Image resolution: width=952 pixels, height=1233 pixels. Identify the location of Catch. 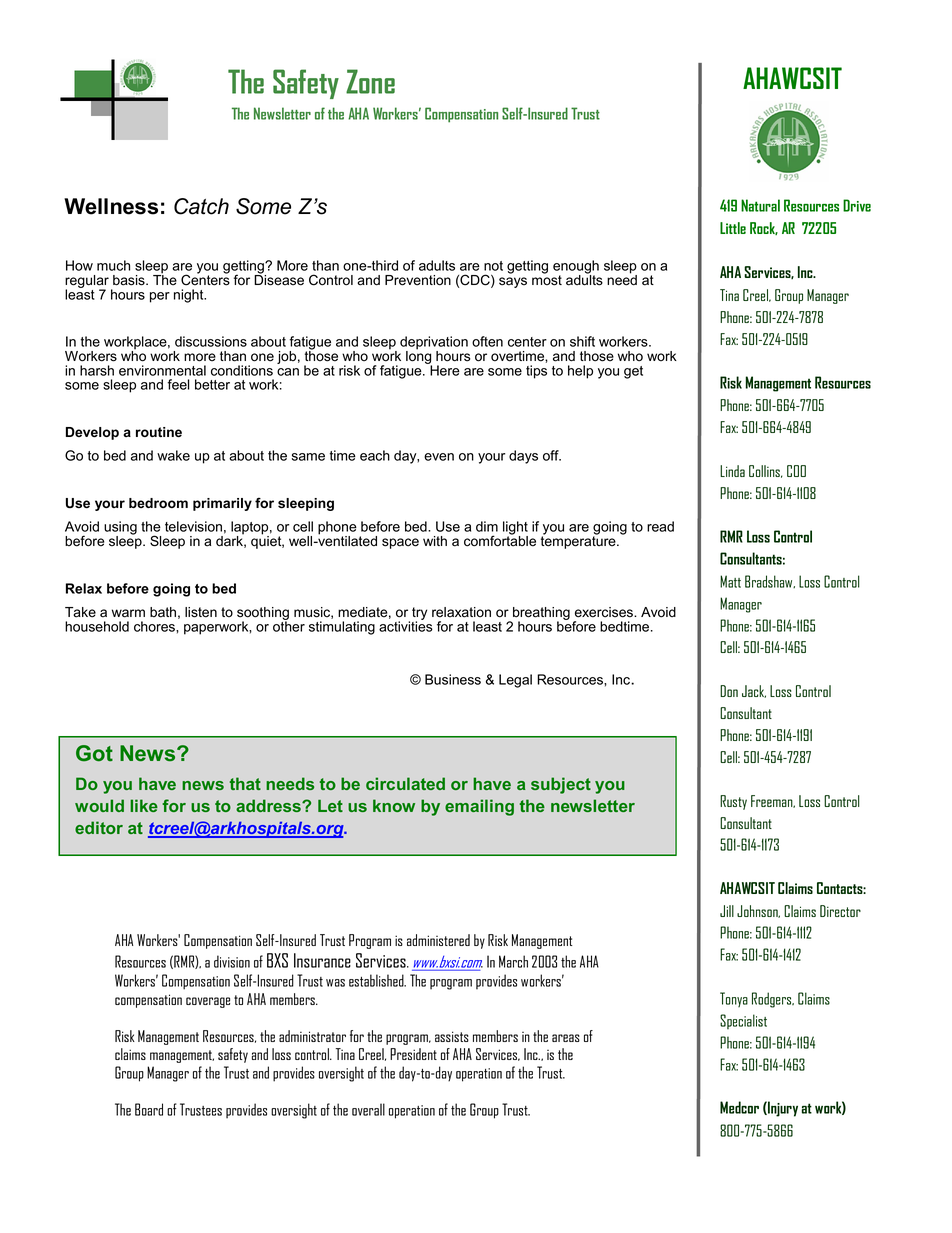
(201, 206).
